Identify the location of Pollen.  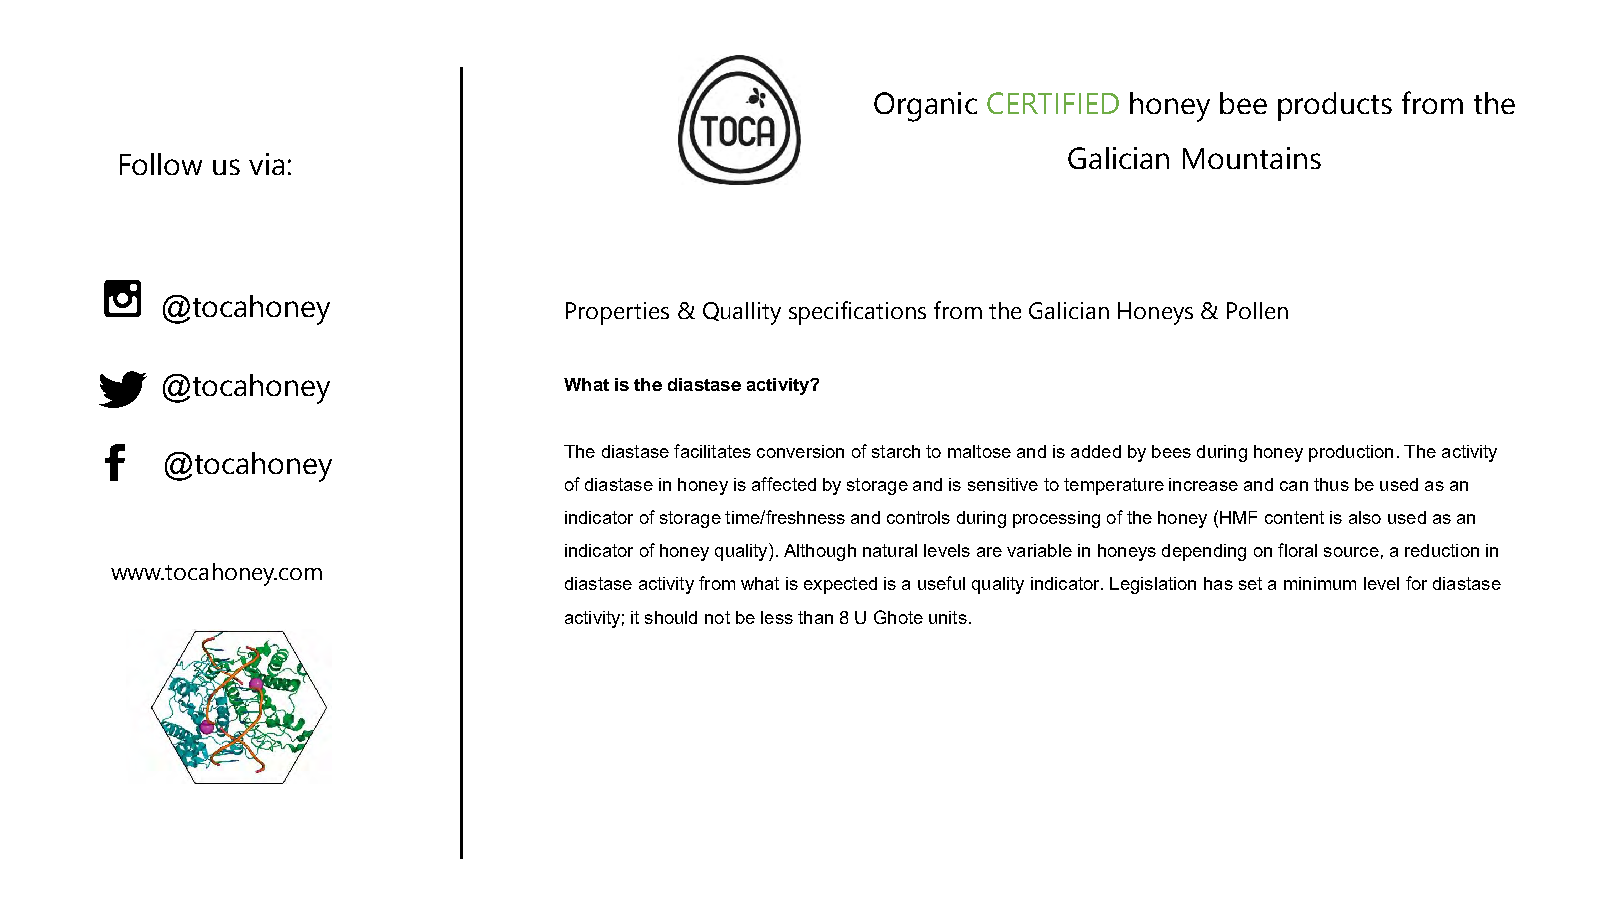
(1257, 310).
